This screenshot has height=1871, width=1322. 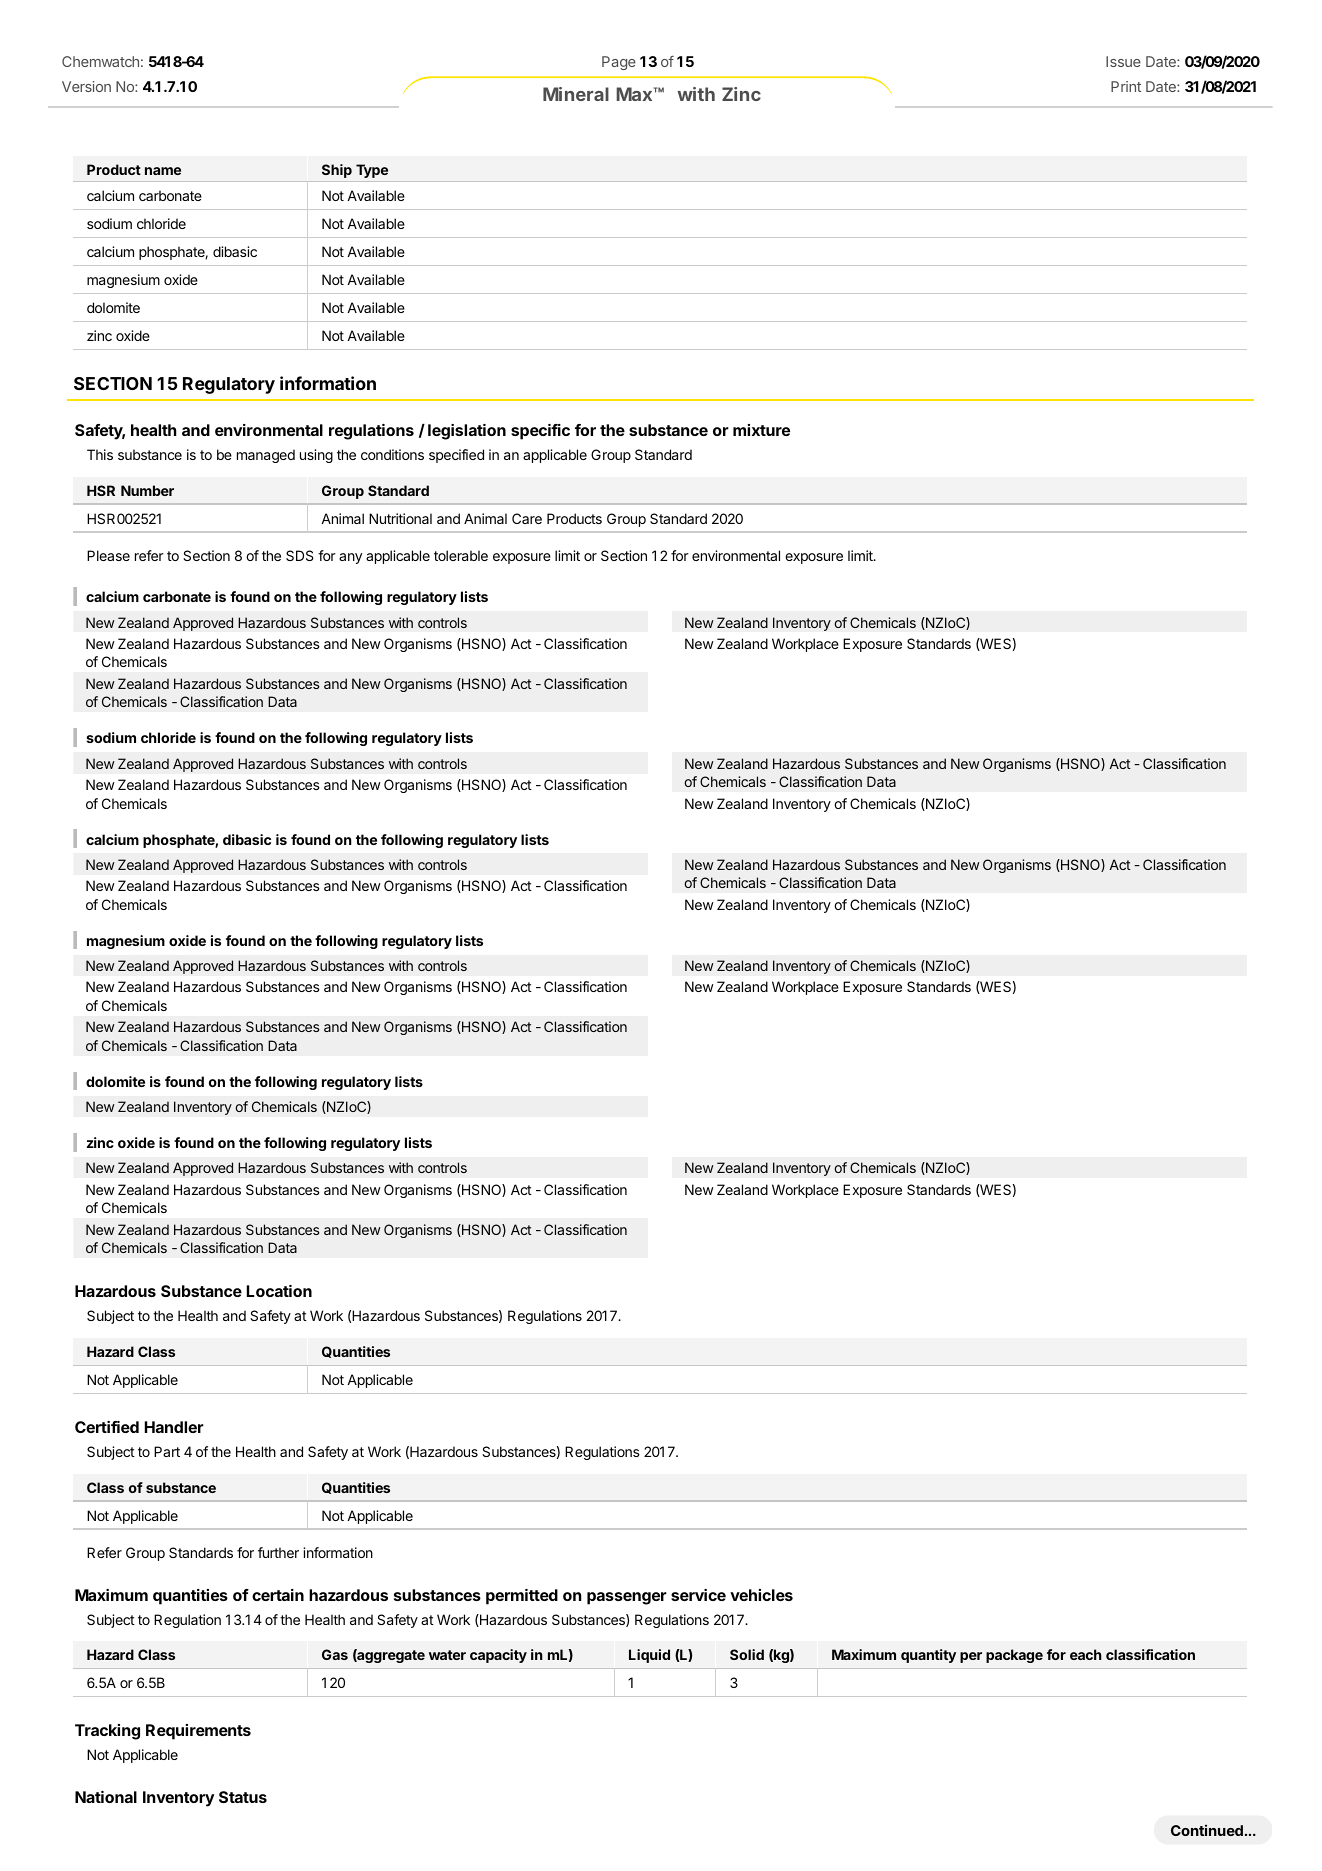 I want to click on Page, so click(x=619, y=63).
